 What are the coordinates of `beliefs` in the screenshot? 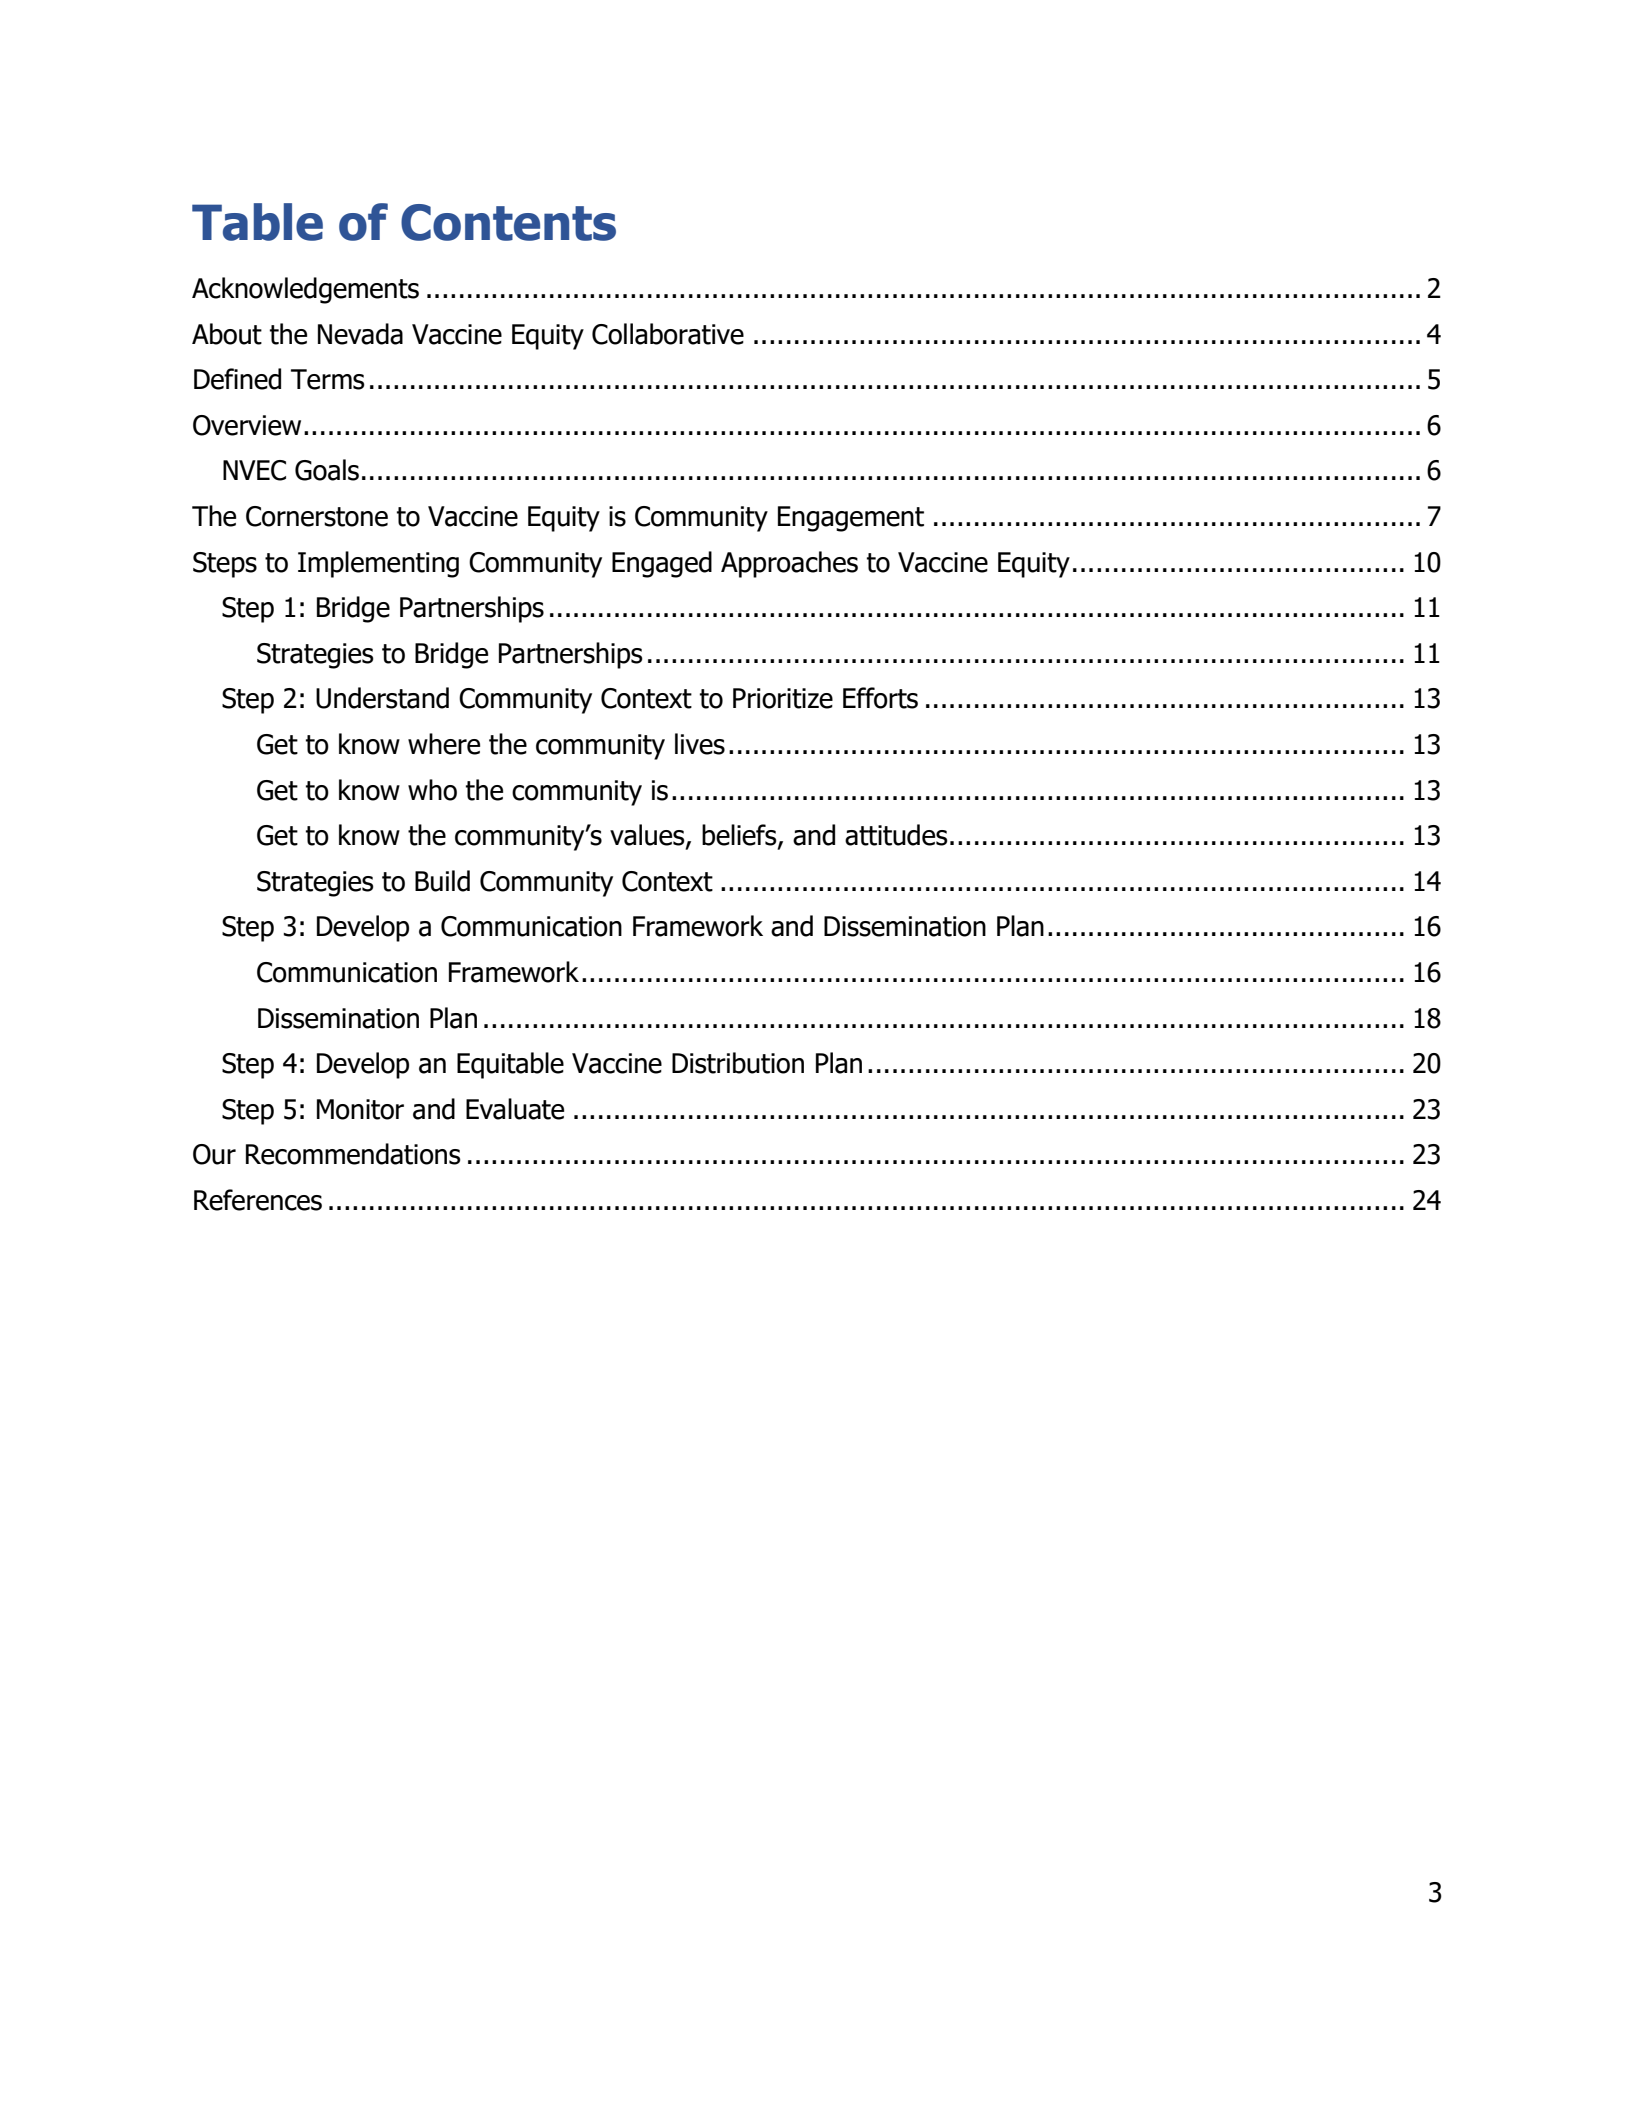 It's located at (740, 836).
